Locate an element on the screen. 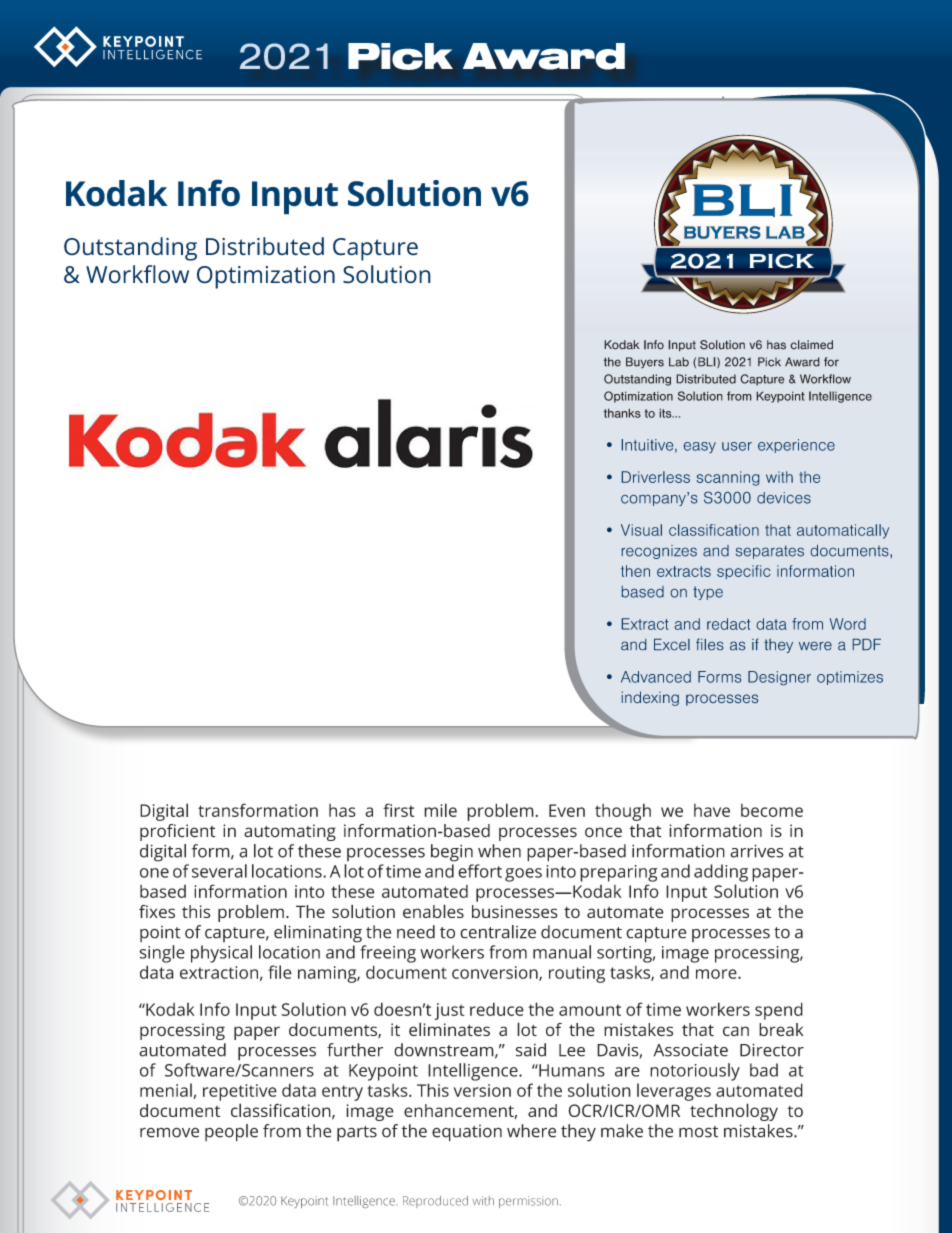  physical is located at coordinates (221, 954).
